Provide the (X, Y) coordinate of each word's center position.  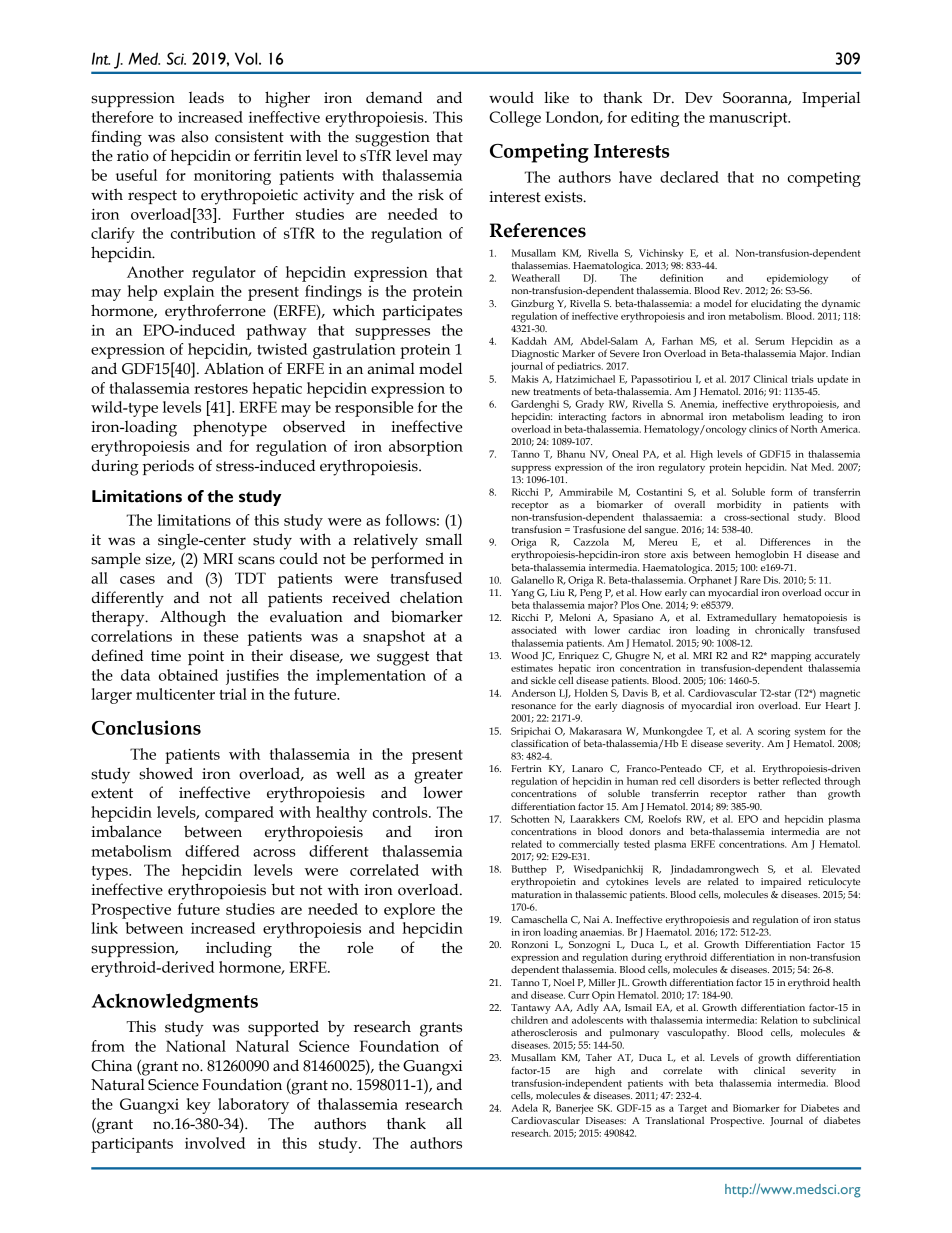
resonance (533, 706)
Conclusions (146, 727)
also (194, 136)
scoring (774, 732)
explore (409, 911)
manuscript (749, 119)
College (515, 119)
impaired (781, 882)
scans (256, 560)
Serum (770, 341)
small (444, 539)
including (239, 949)
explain (189, 293)
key (198, 1106)
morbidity (739, 505)
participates (422, 312)
